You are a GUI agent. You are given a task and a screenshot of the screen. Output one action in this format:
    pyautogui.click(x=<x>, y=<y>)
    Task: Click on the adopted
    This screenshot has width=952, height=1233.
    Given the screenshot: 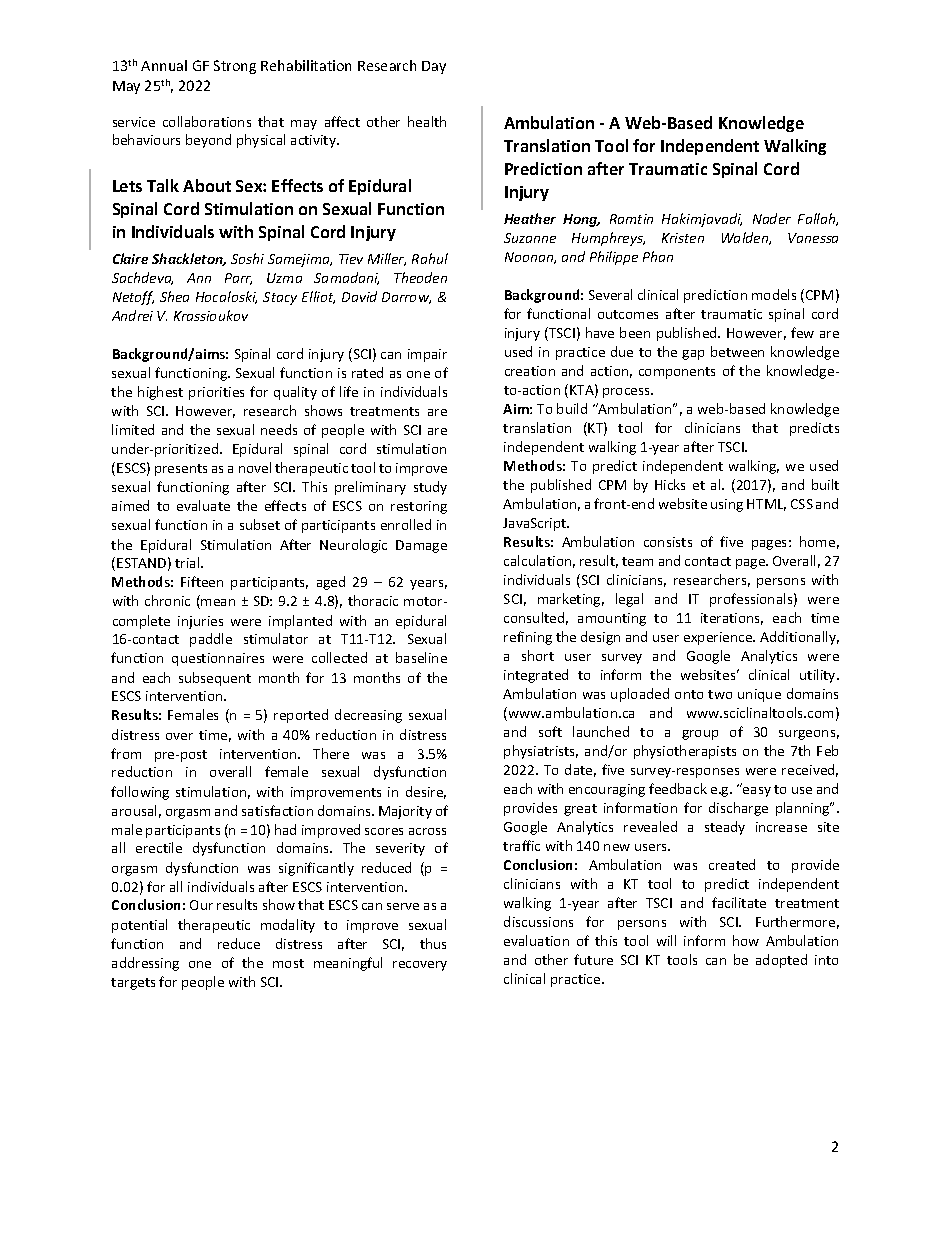 What is the action you would take?
    pyautogui.click(x=781, y=961)
